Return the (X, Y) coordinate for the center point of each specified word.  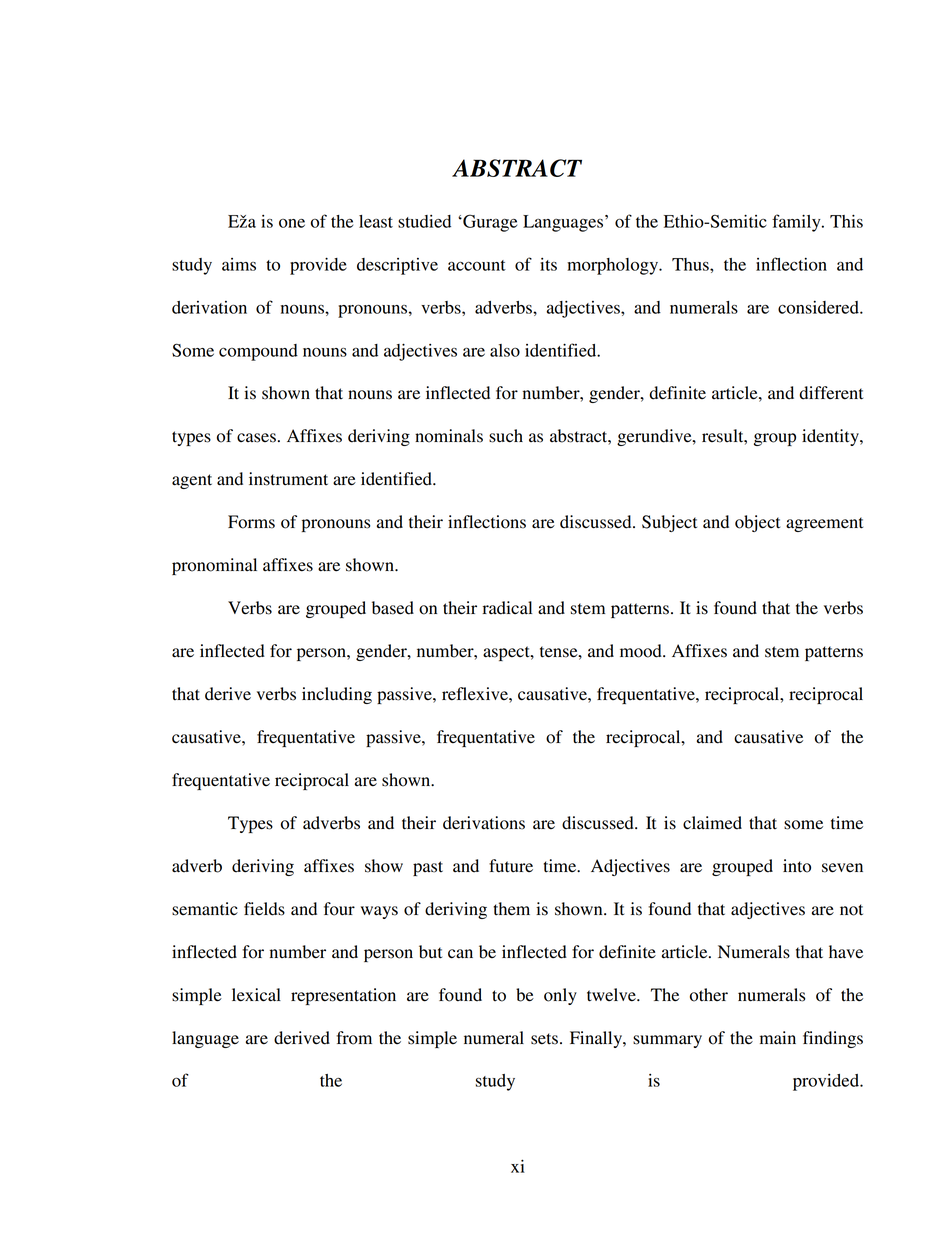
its (548, 264)
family (797, 223)
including (337, 695)
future (511, 866)
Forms (251, 522)
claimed (712, 823)
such (506, 436)
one (292, 223)
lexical (256, 995)
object (757, 523)
